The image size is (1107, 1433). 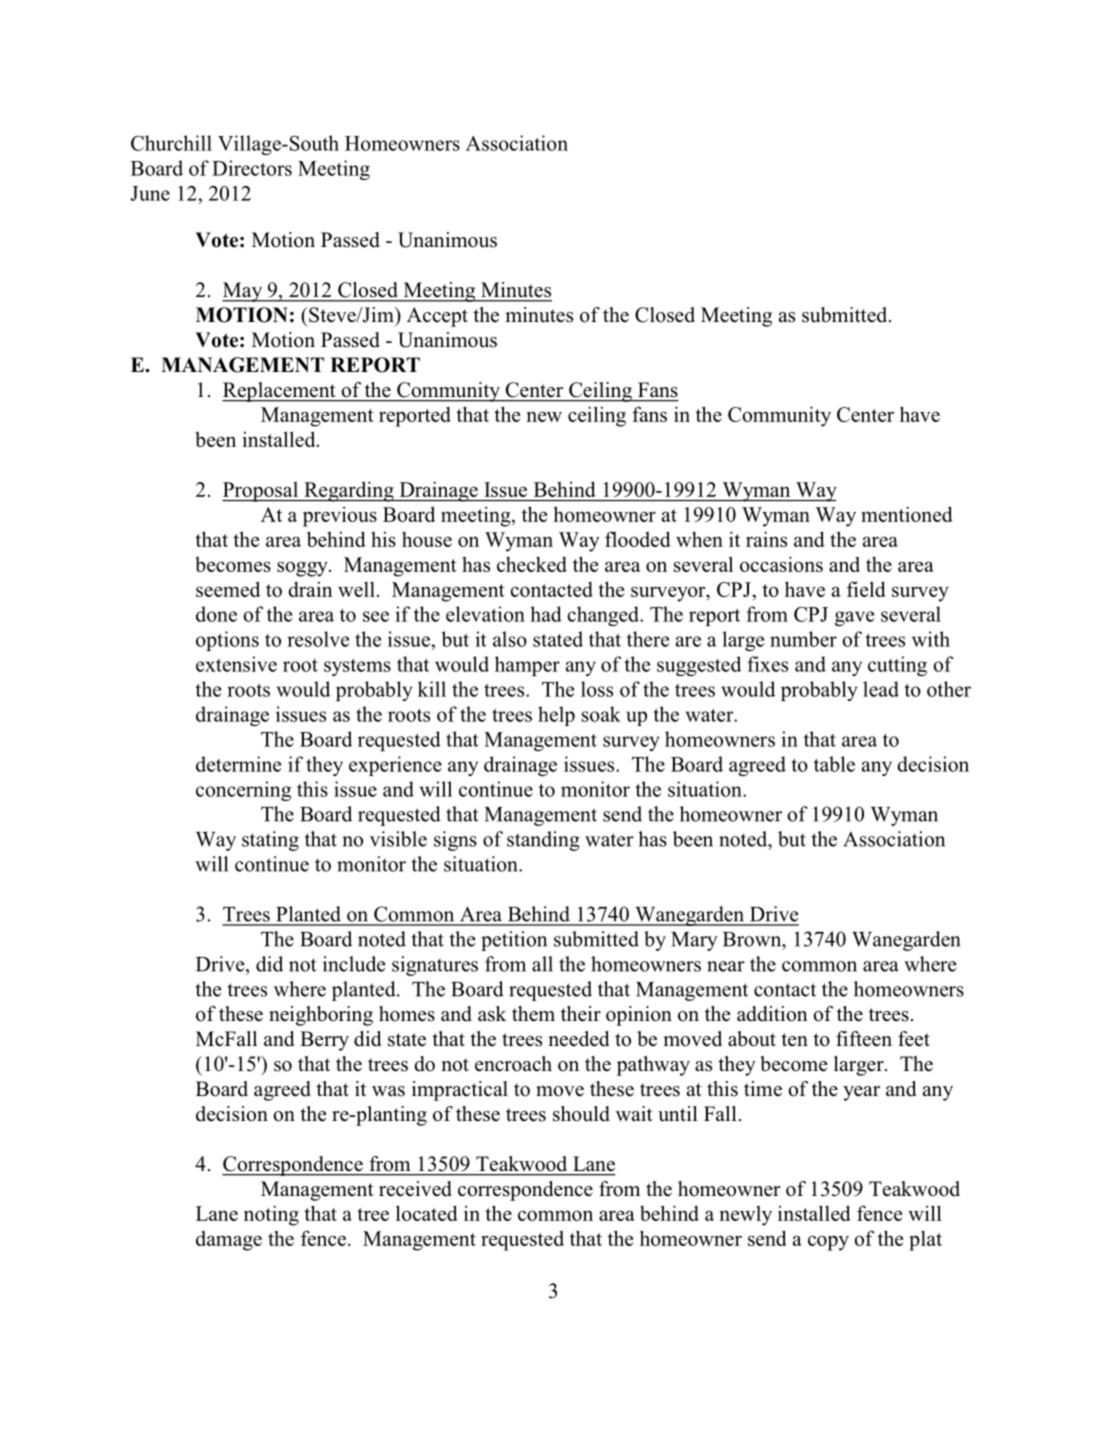 What do you see at coordinates (280, 392) in the screenshot?
I see `Replacement` at bounding box center [280, 392].
